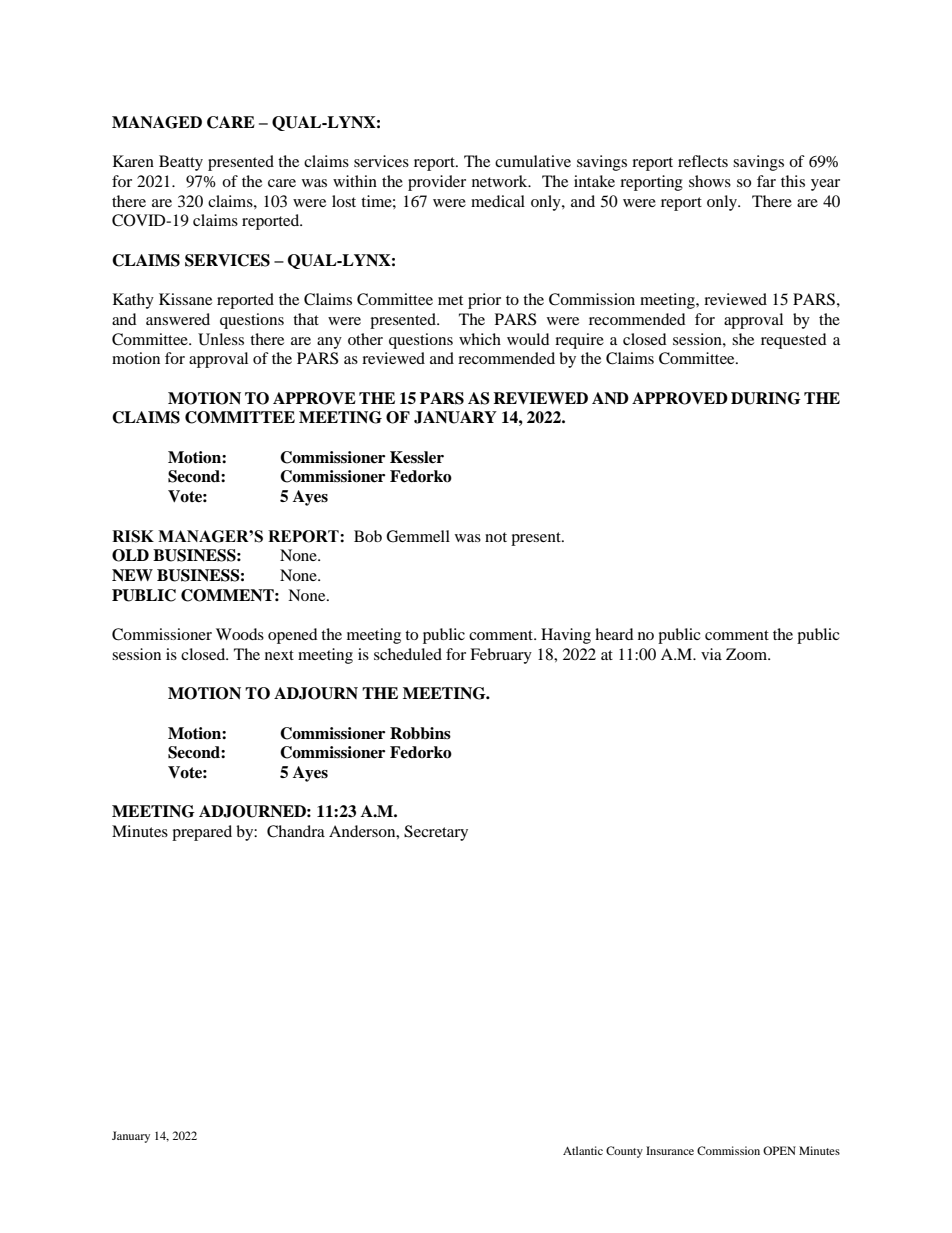  Describe the element at coordinates (181, 163) in the image. I see `Beatty` at that location.
